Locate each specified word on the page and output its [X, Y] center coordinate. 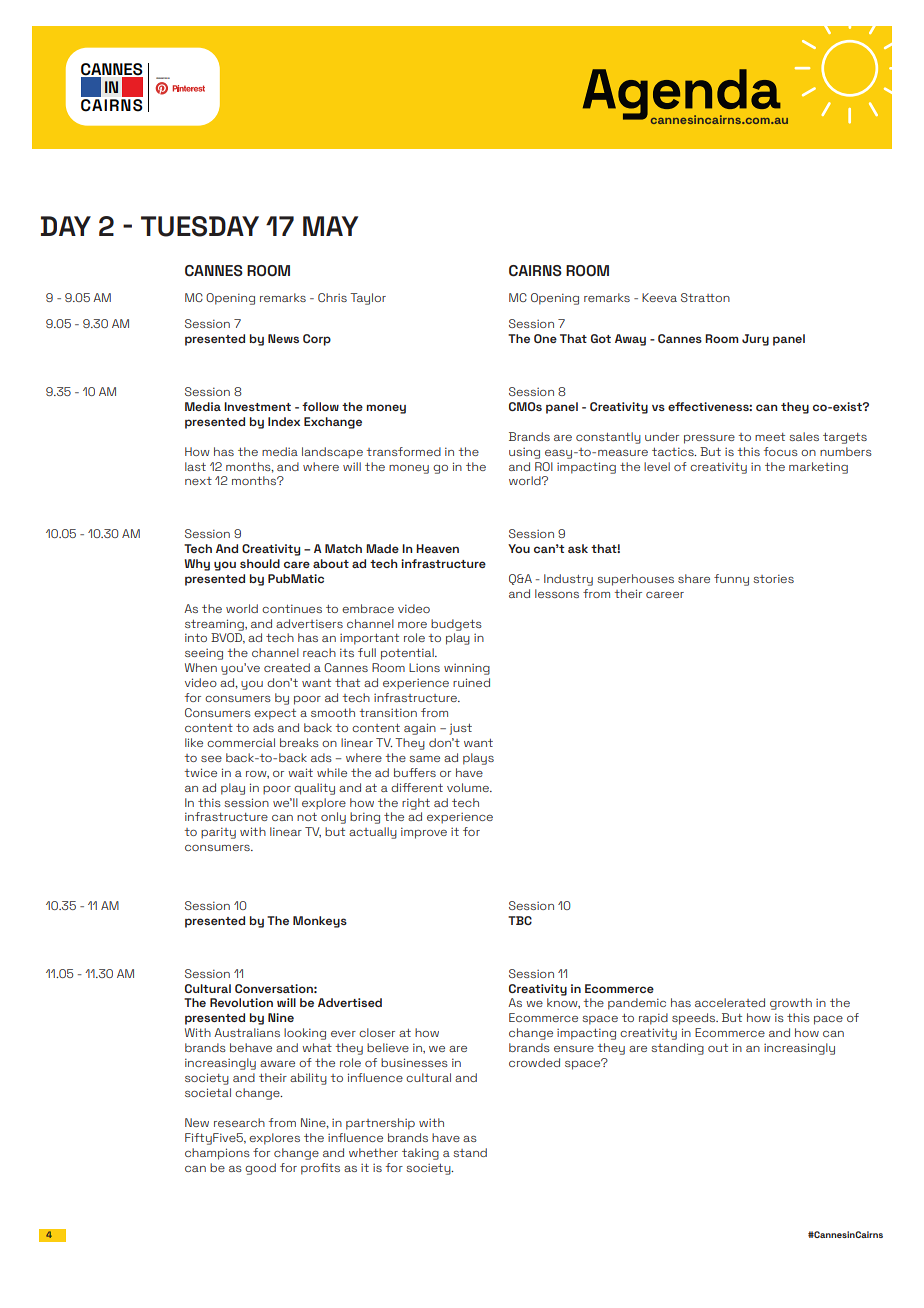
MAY [330, 226]
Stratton [705, 297]
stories [773, 578]
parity [218, 833]
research [239, 1122]
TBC [520, 920]
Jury [755, 340]
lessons [557, 593]
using [524, 453]
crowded [534, 1062]
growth [791, 1004]
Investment [257, 406]
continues [292, 608]
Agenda [683, 95]
